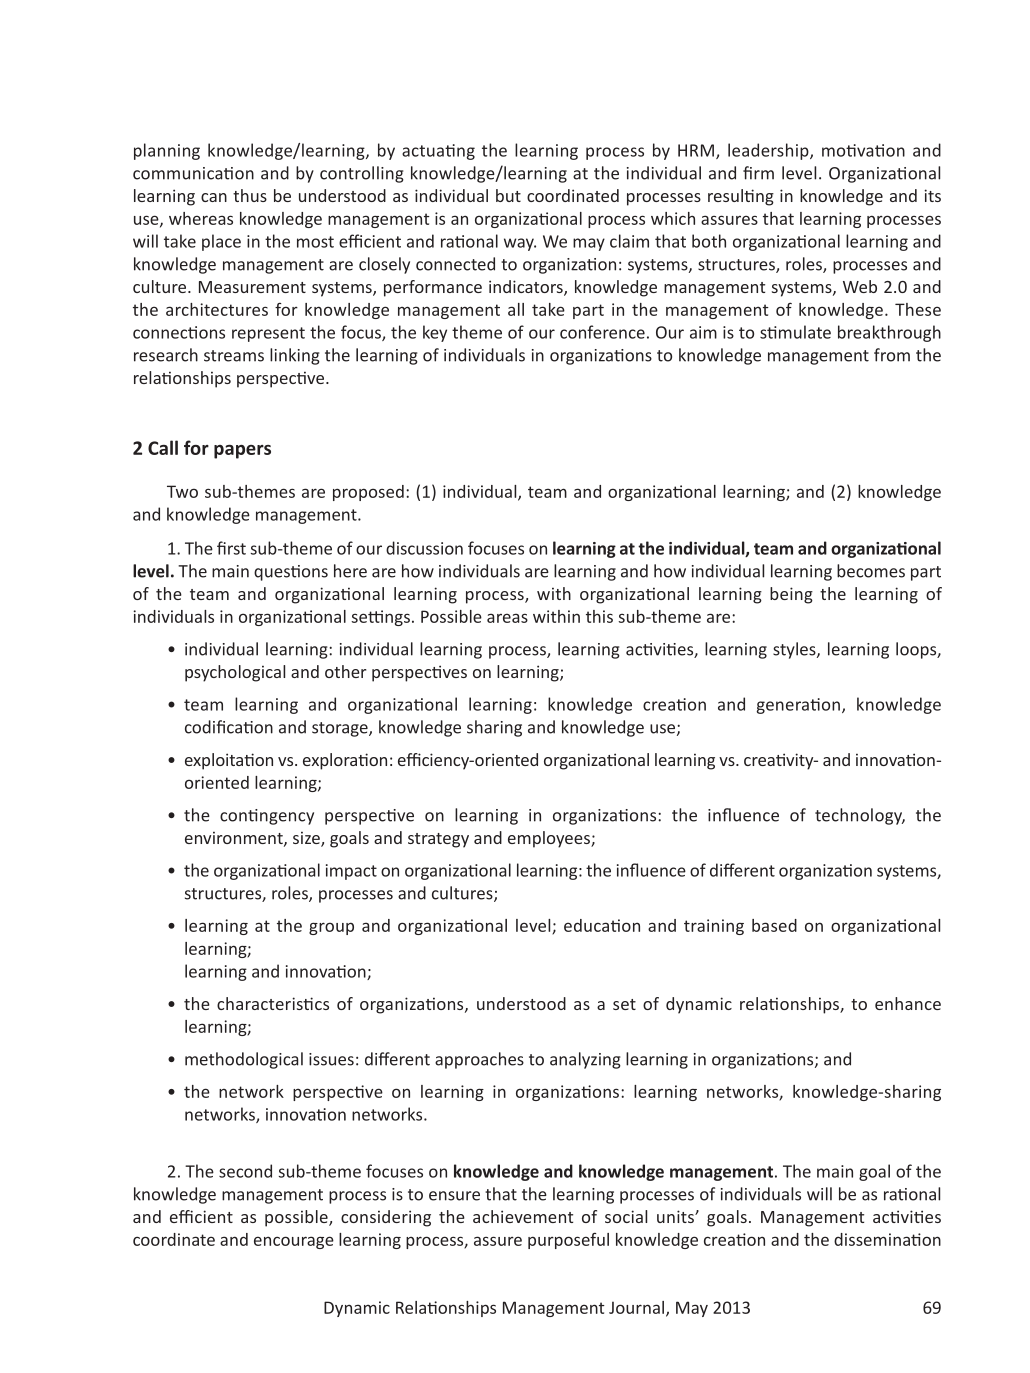  What do you see at coordinates (550, 839) in the screenshot?
I see `employees` at bounding box center [550, 839].
